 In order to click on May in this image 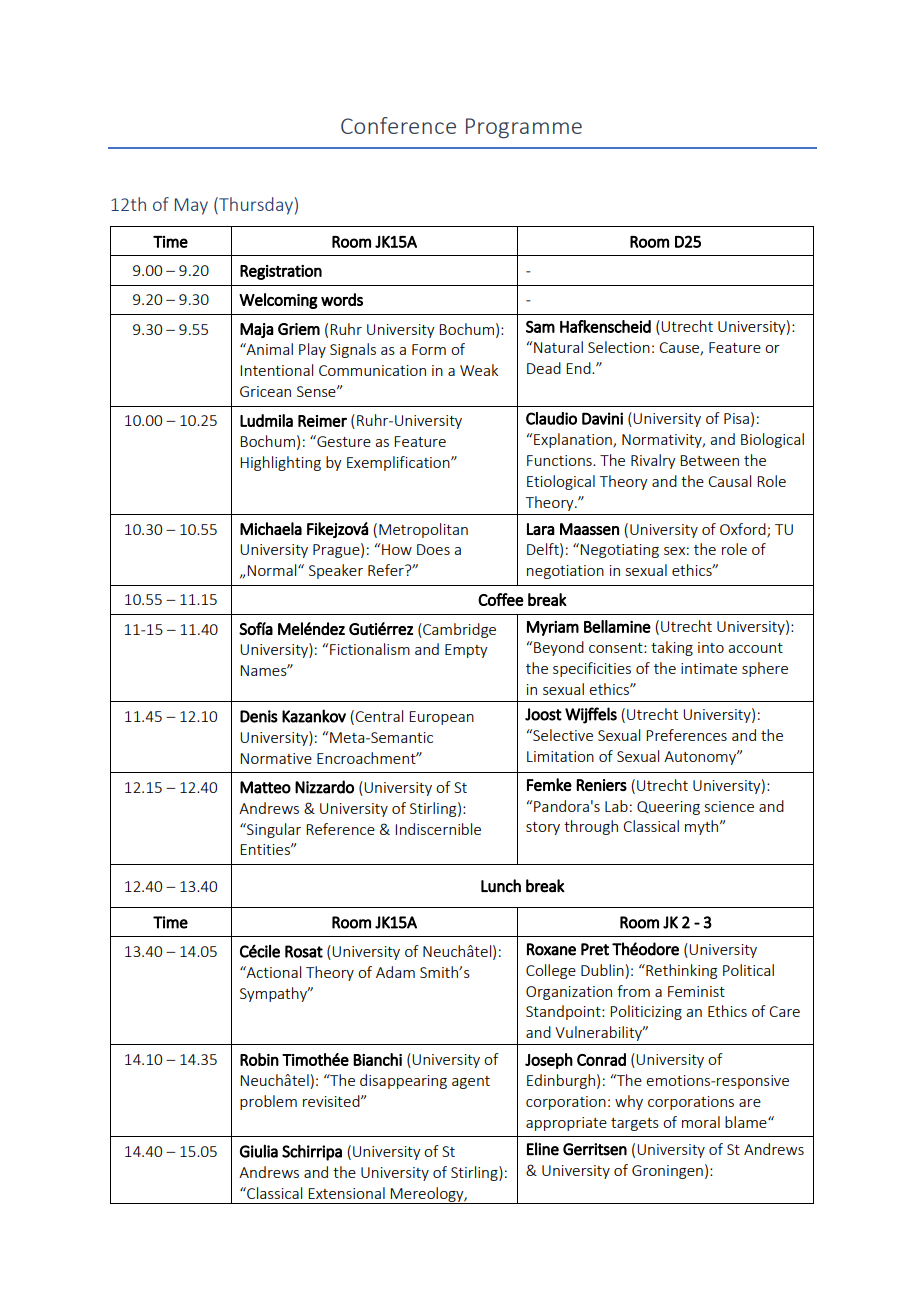, I will do `click(191, 206)`.
